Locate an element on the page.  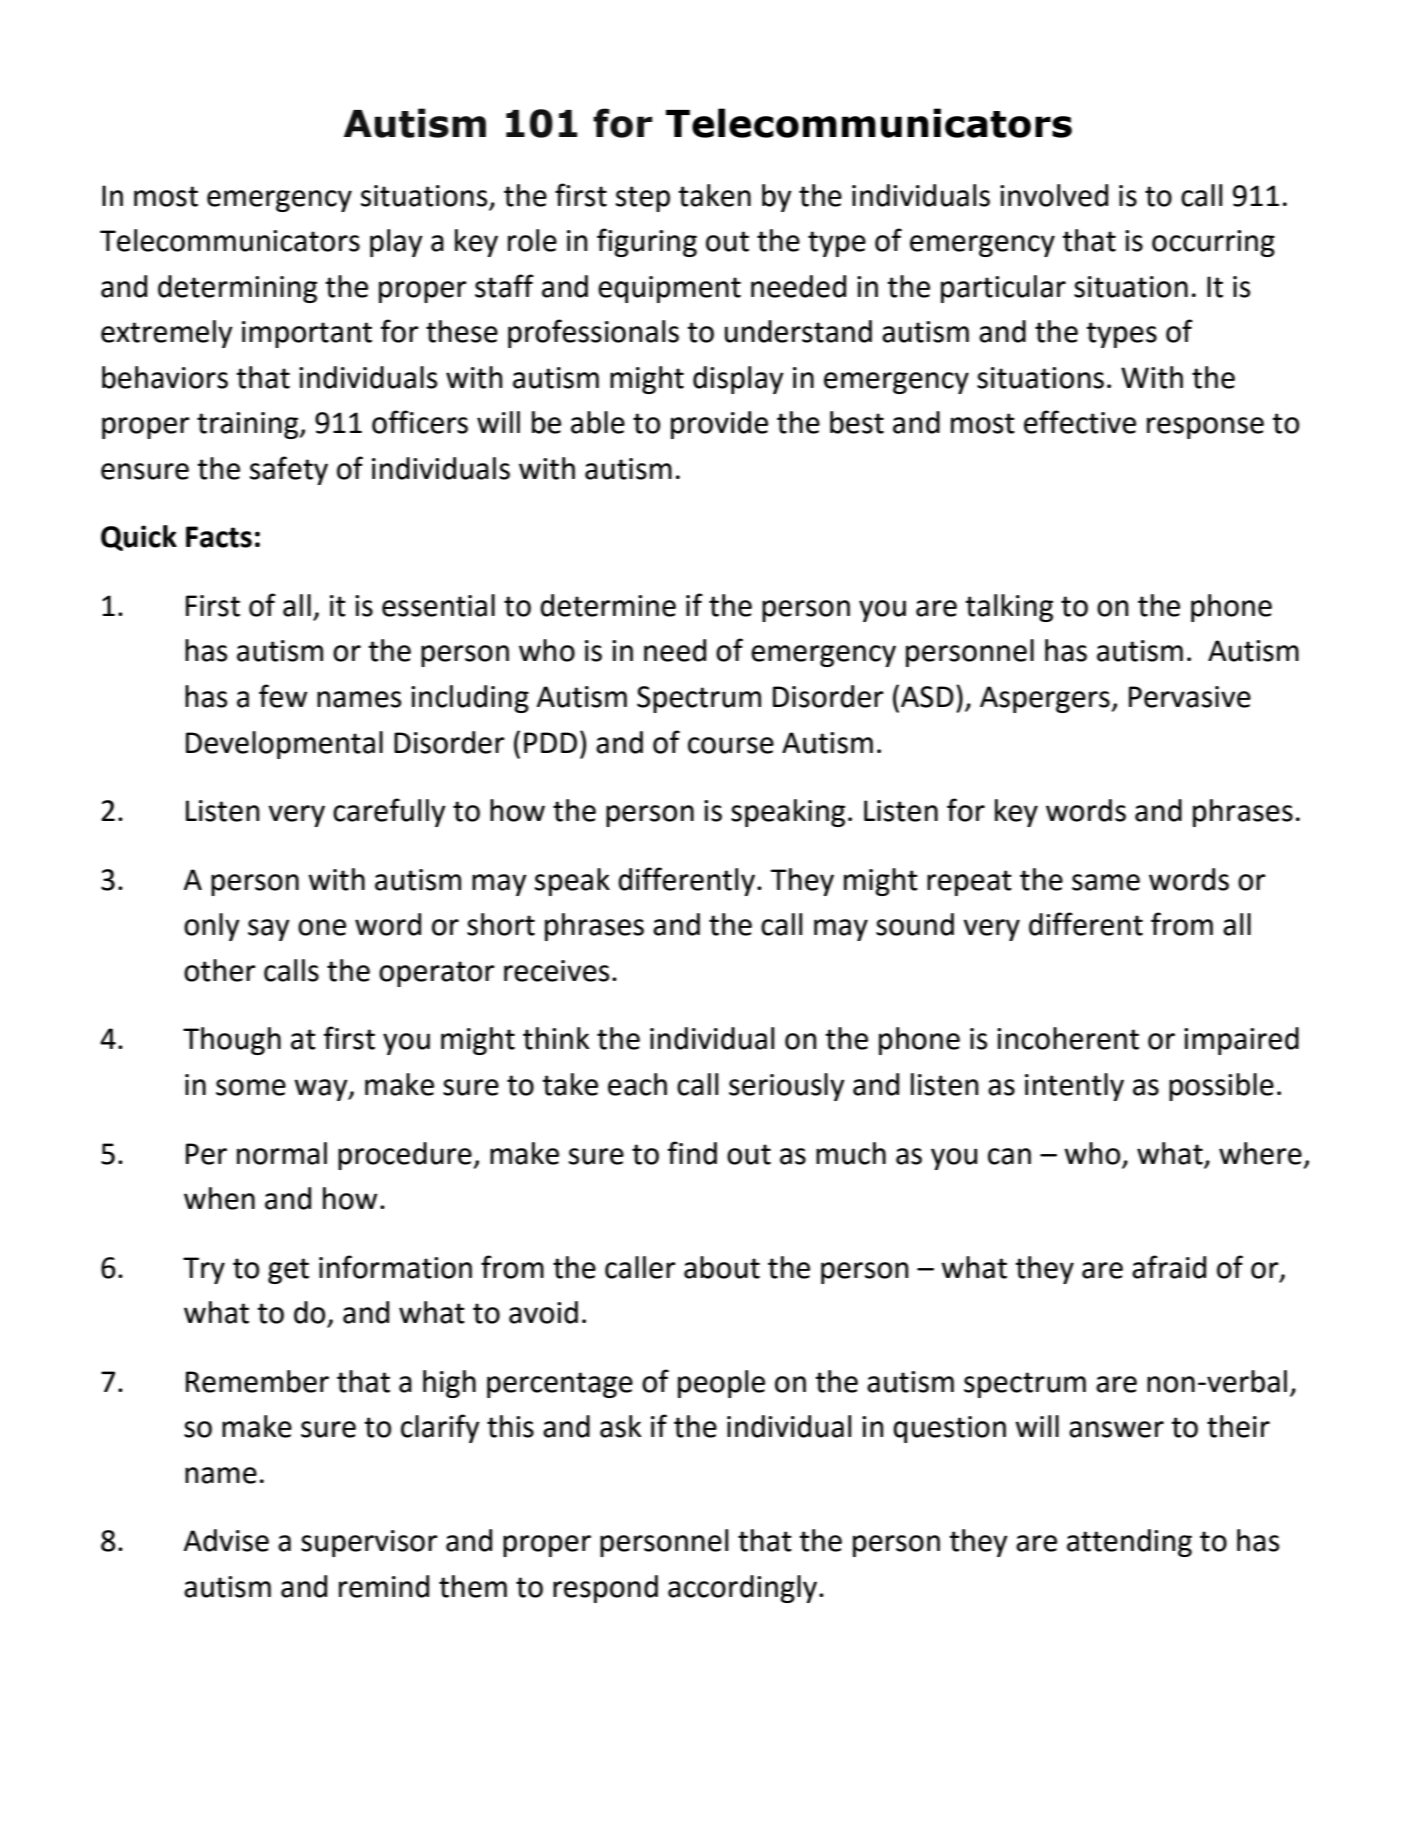
few is located at coordinates (283, 696).
